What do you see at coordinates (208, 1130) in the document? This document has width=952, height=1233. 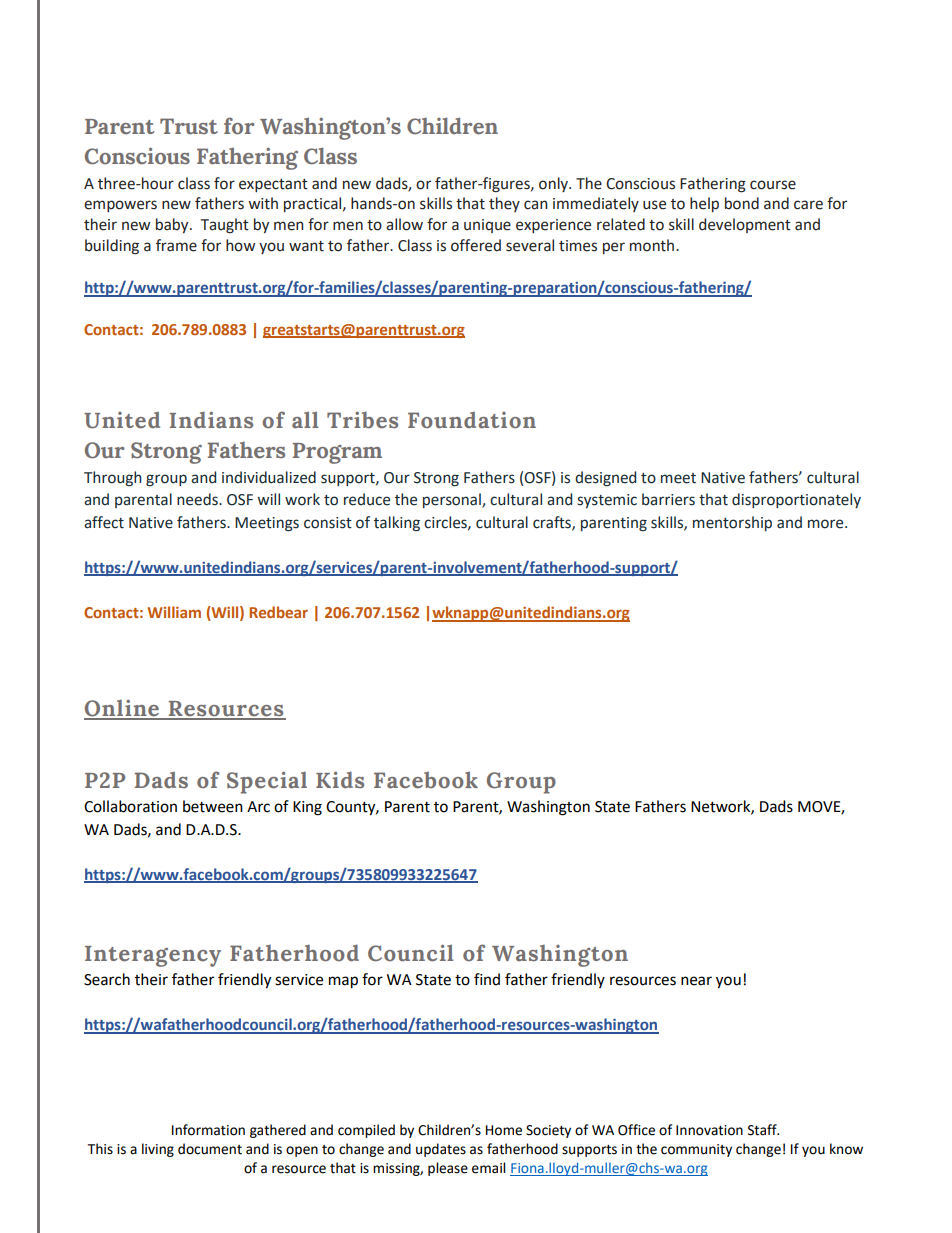 I see `Information` at bounding box center [208, 1130].
